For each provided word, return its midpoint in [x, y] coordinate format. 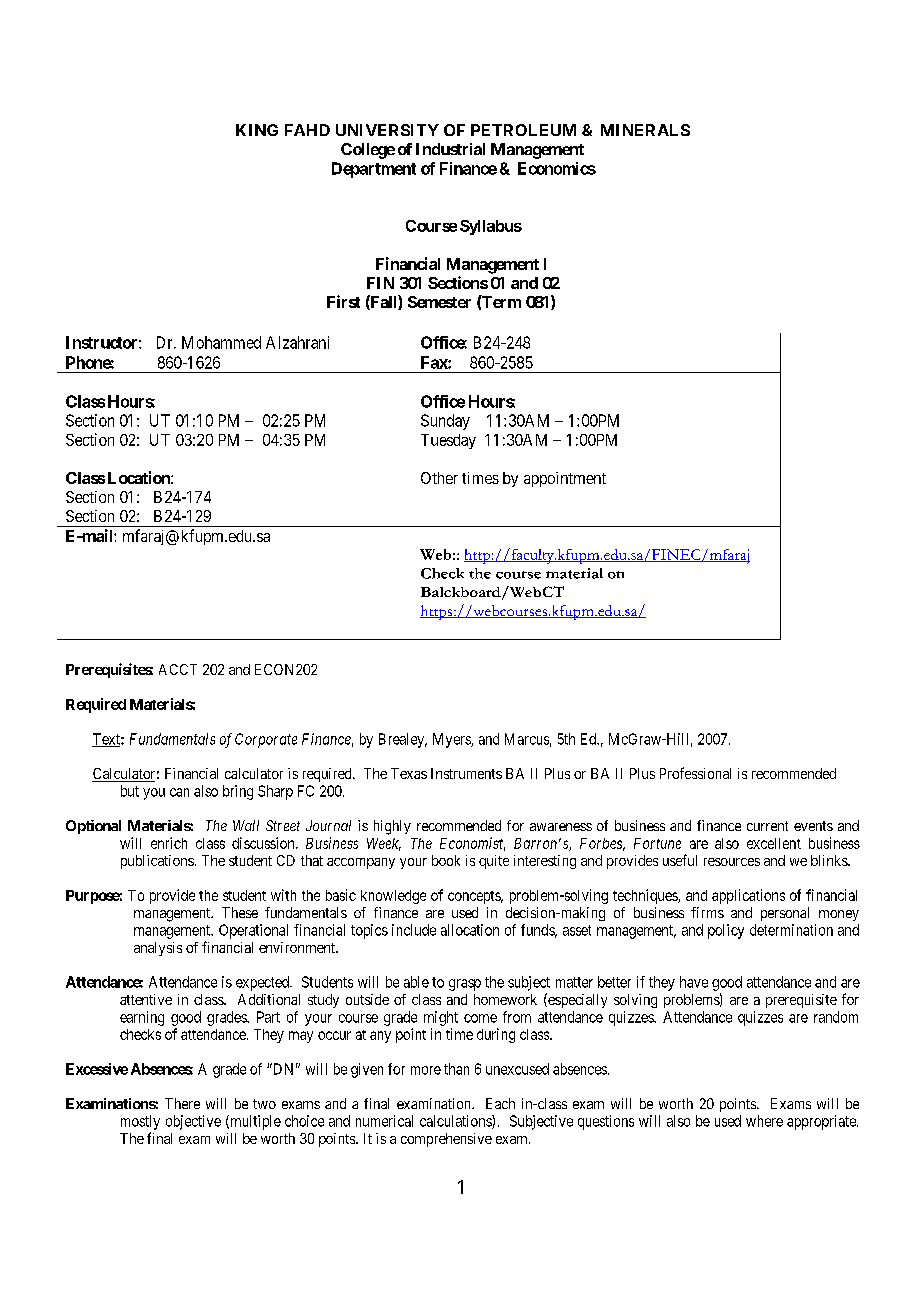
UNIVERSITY [387, 130]
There [182, 1103]
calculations [456, 1122]
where [764, 1121]
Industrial [450, 149]
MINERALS [645, 130]
